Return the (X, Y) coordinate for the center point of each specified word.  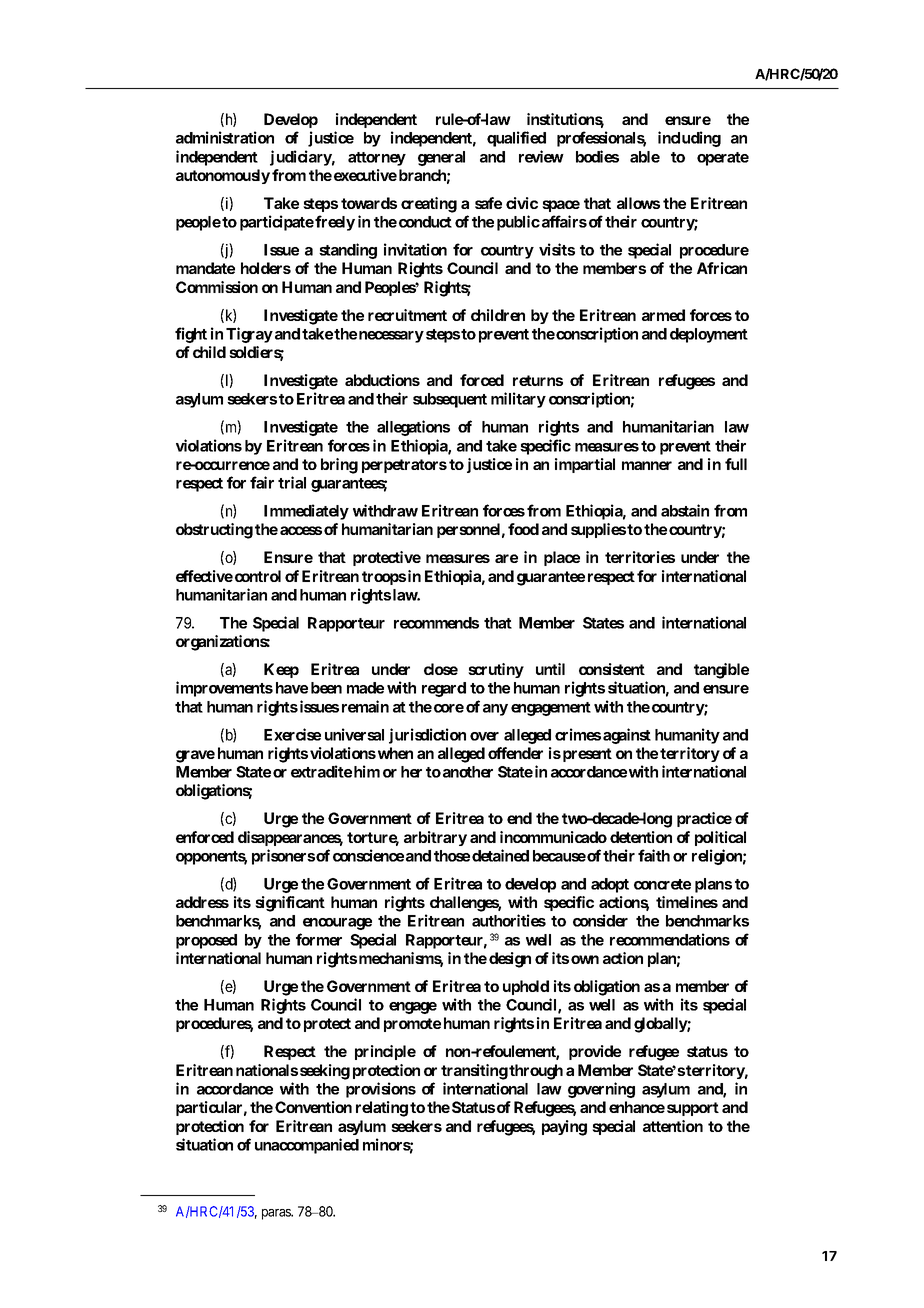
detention (641, 837)
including (689, 139)
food (523, 529)
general (441, 158)
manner (647, 465)
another (468, 772)
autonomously (223, 176)
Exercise (292, 734)
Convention (313, 1107)
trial (292, 482)
